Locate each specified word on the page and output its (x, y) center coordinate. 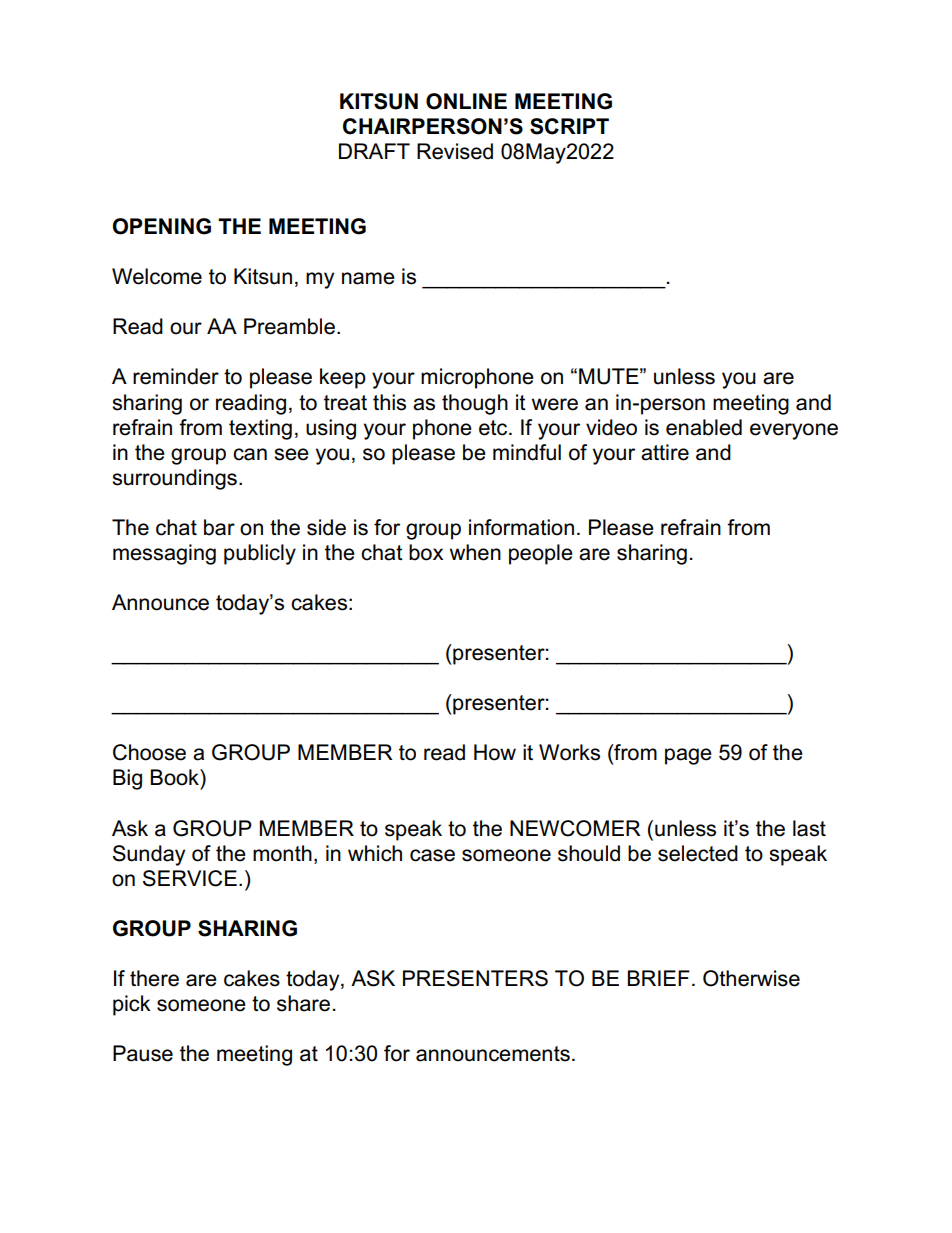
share (303, 1003)
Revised (455, 151)
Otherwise (751, 978)
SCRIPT (569, 126)
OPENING (162, 226)
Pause (143, 1053)
